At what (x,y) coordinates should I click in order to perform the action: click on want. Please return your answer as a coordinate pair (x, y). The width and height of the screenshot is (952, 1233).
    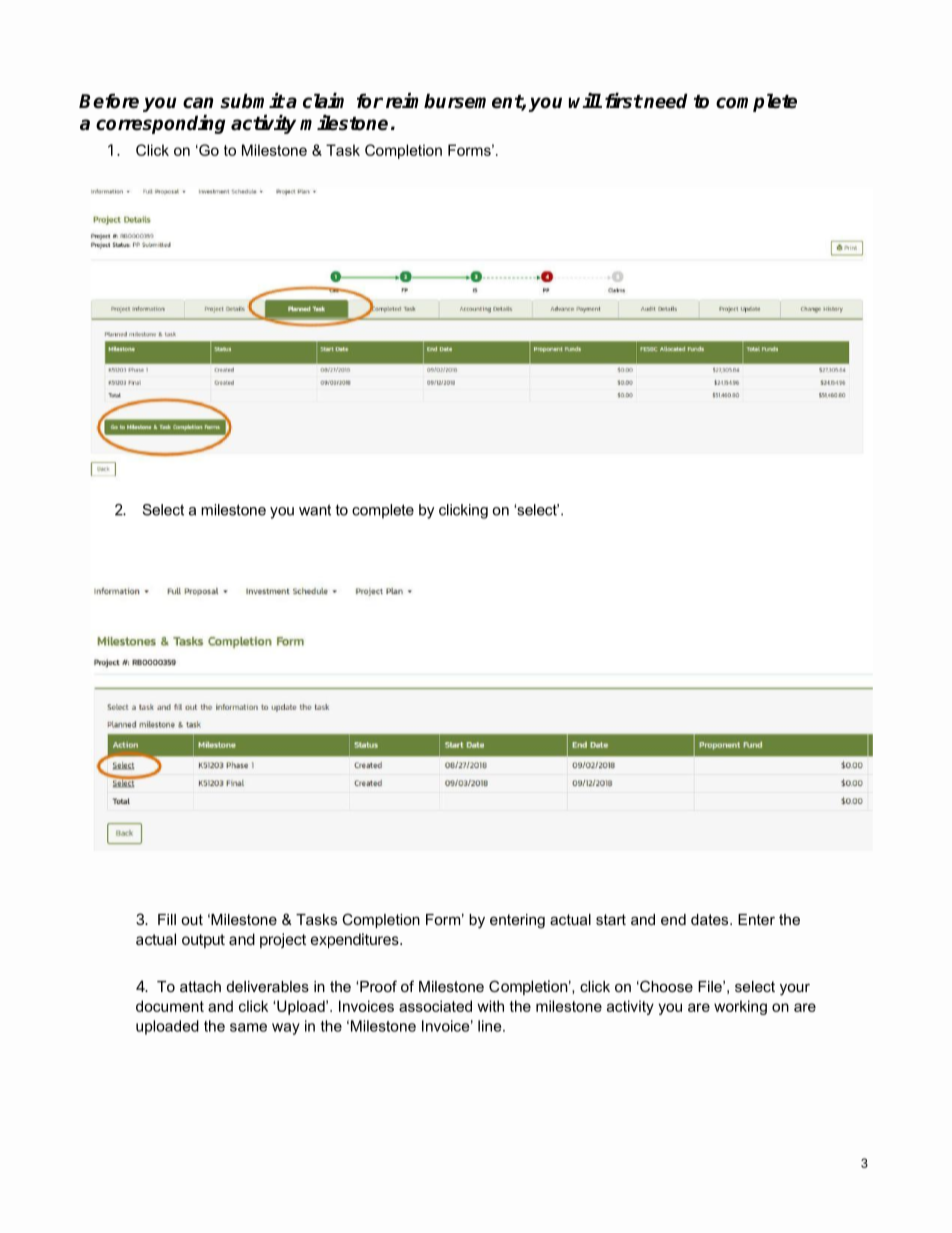
    Looking at the image, I should click on (315, 510).
